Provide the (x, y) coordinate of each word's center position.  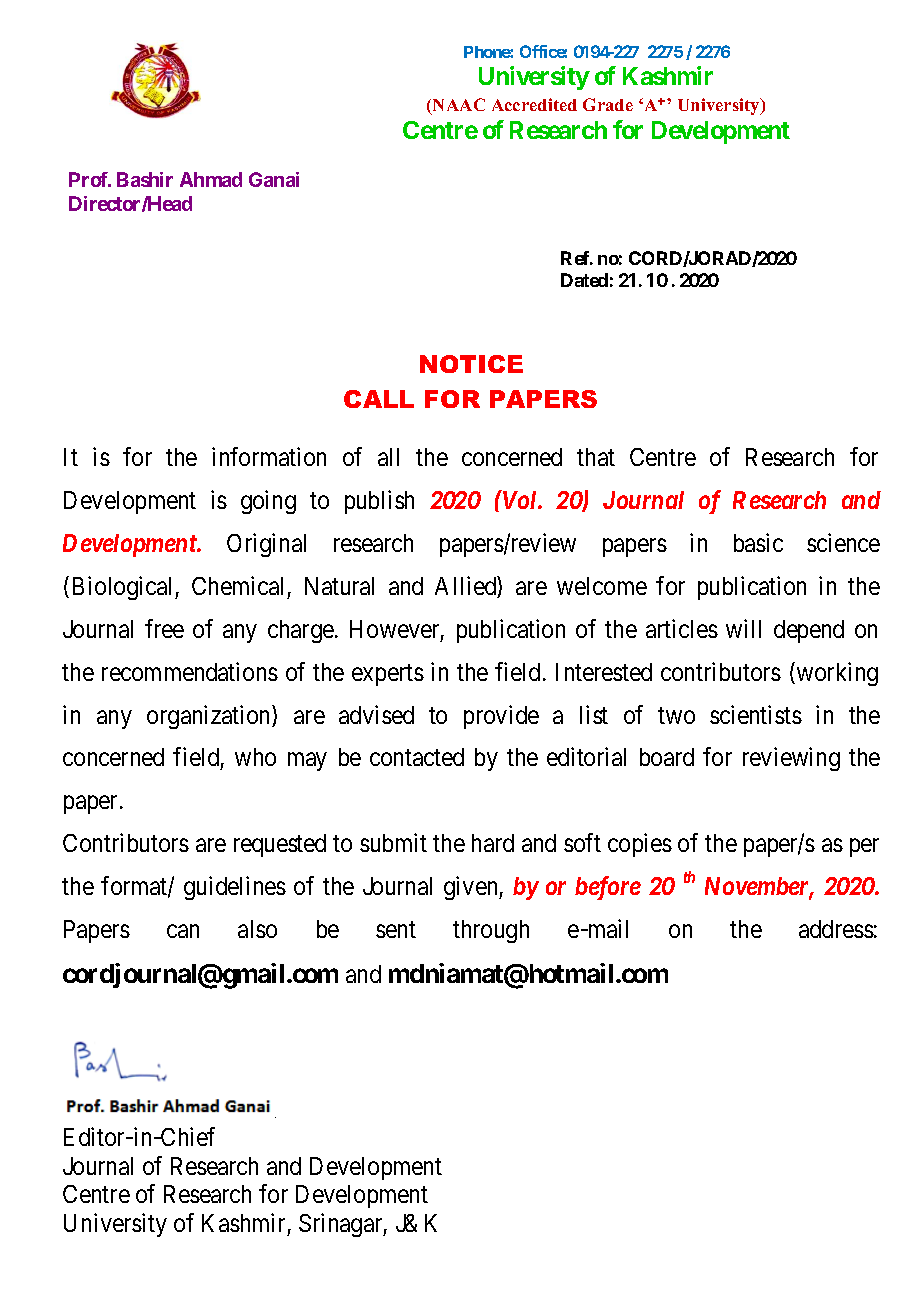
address (836, 929)
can (183, 931)
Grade (608, 104)
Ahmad (211, 179)
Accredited (534, 104)
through (491, 931)
